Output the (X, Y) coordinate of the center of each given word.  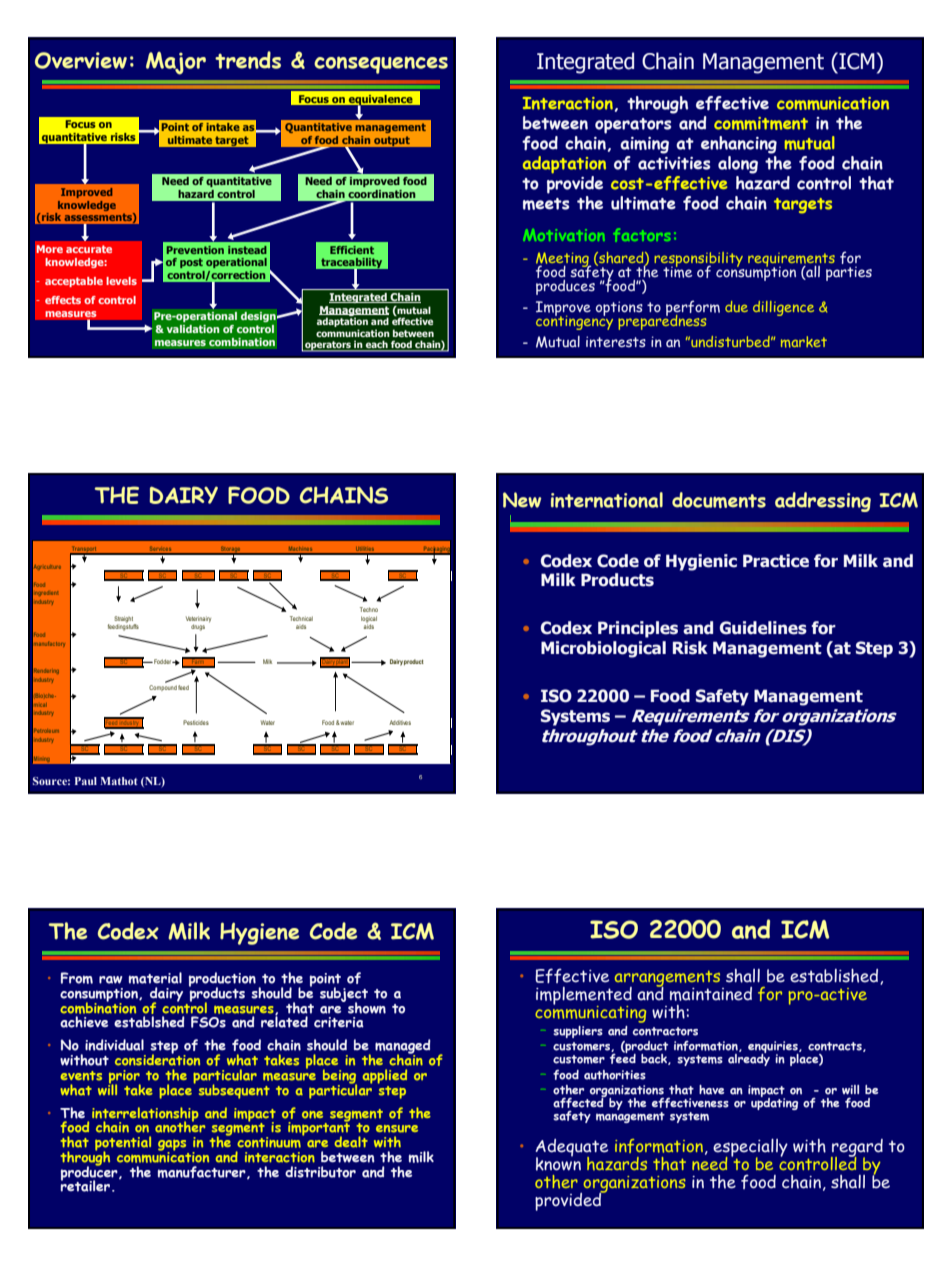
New (522, 500)
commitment (761, 123)
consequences (381, 65)
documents (719, 500)
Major (176, 63)
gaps (172, 1146)
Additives (400, 722)
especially (750, 1149)
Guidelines (763, 628)
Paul (86, 781)
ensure (397, 1129)
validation (193, 329)
